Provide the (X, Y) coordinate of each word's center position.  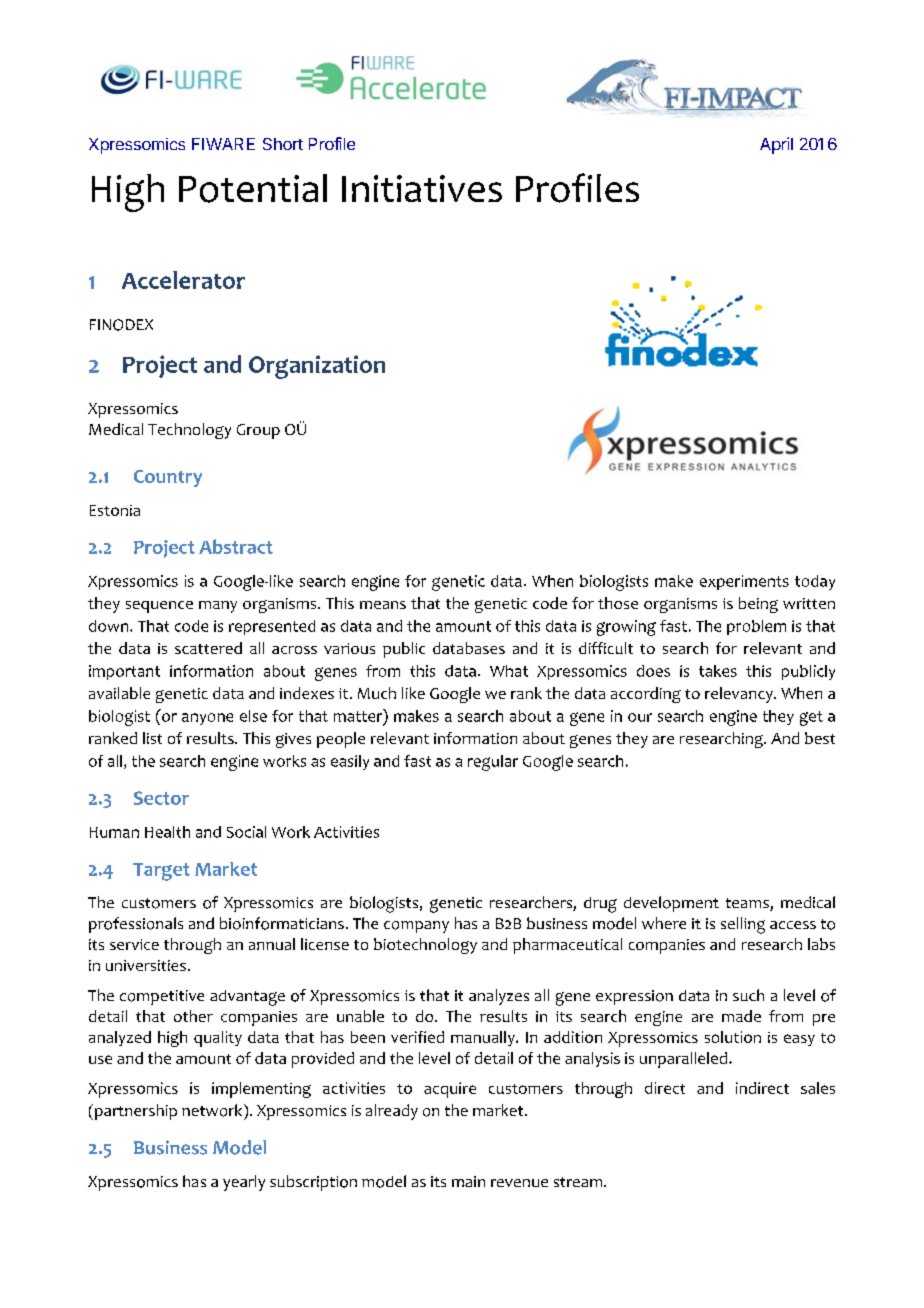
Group (258, 431)
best (820, 738)
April (776, 145)
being (758, 605)
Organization (317, 367)
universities (146, 965)
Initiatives (422, 188)
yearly (244, 1183)
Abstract (236, 546)
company (416, 927)
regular (493, 763)
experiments (744, 582)
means (383, 605)
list (152, 738)
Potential (253, 188)
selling (743, 925)
